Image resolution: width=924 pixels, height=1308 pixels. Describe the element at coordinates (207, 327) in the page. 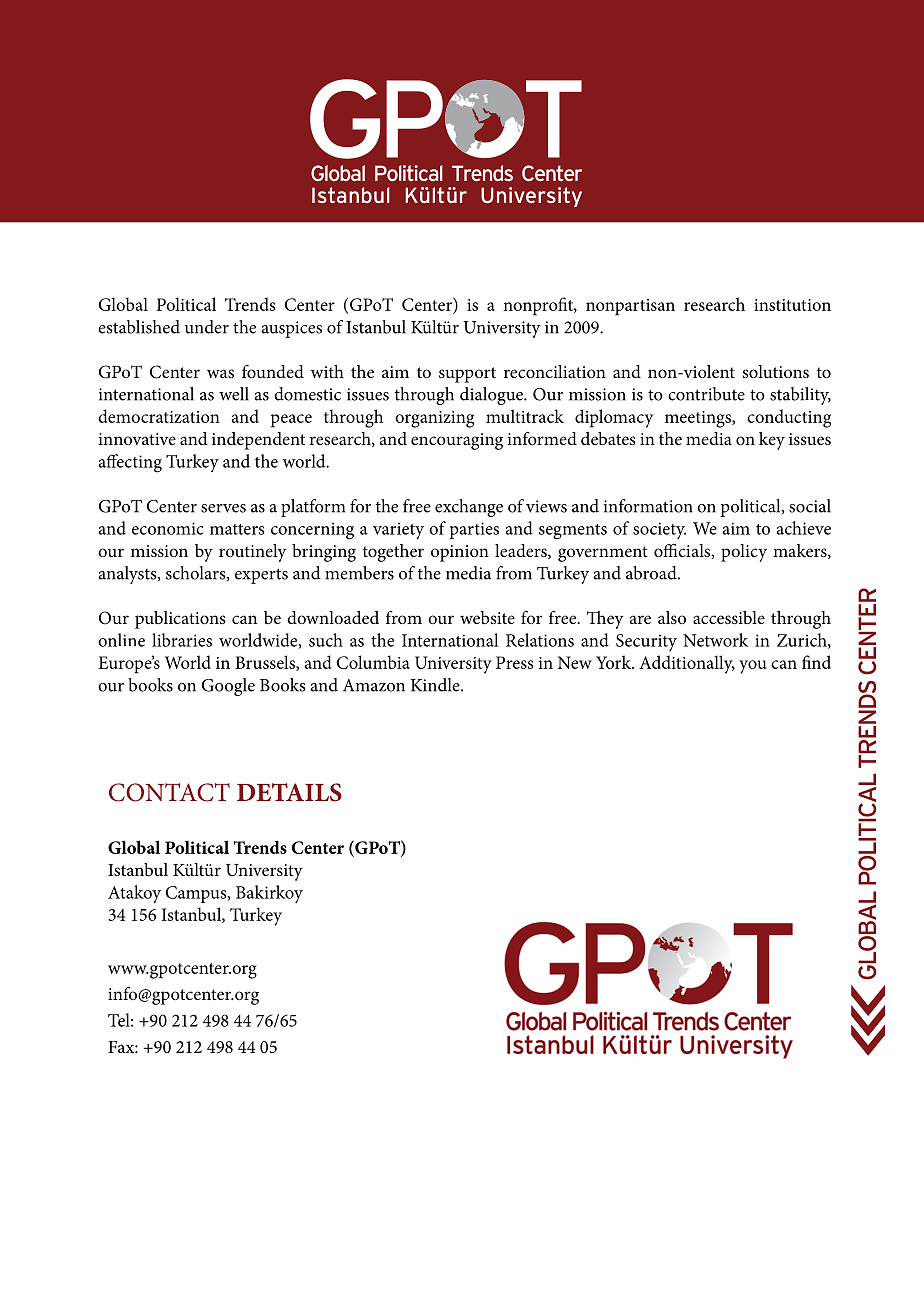

I see `under` at that location.
